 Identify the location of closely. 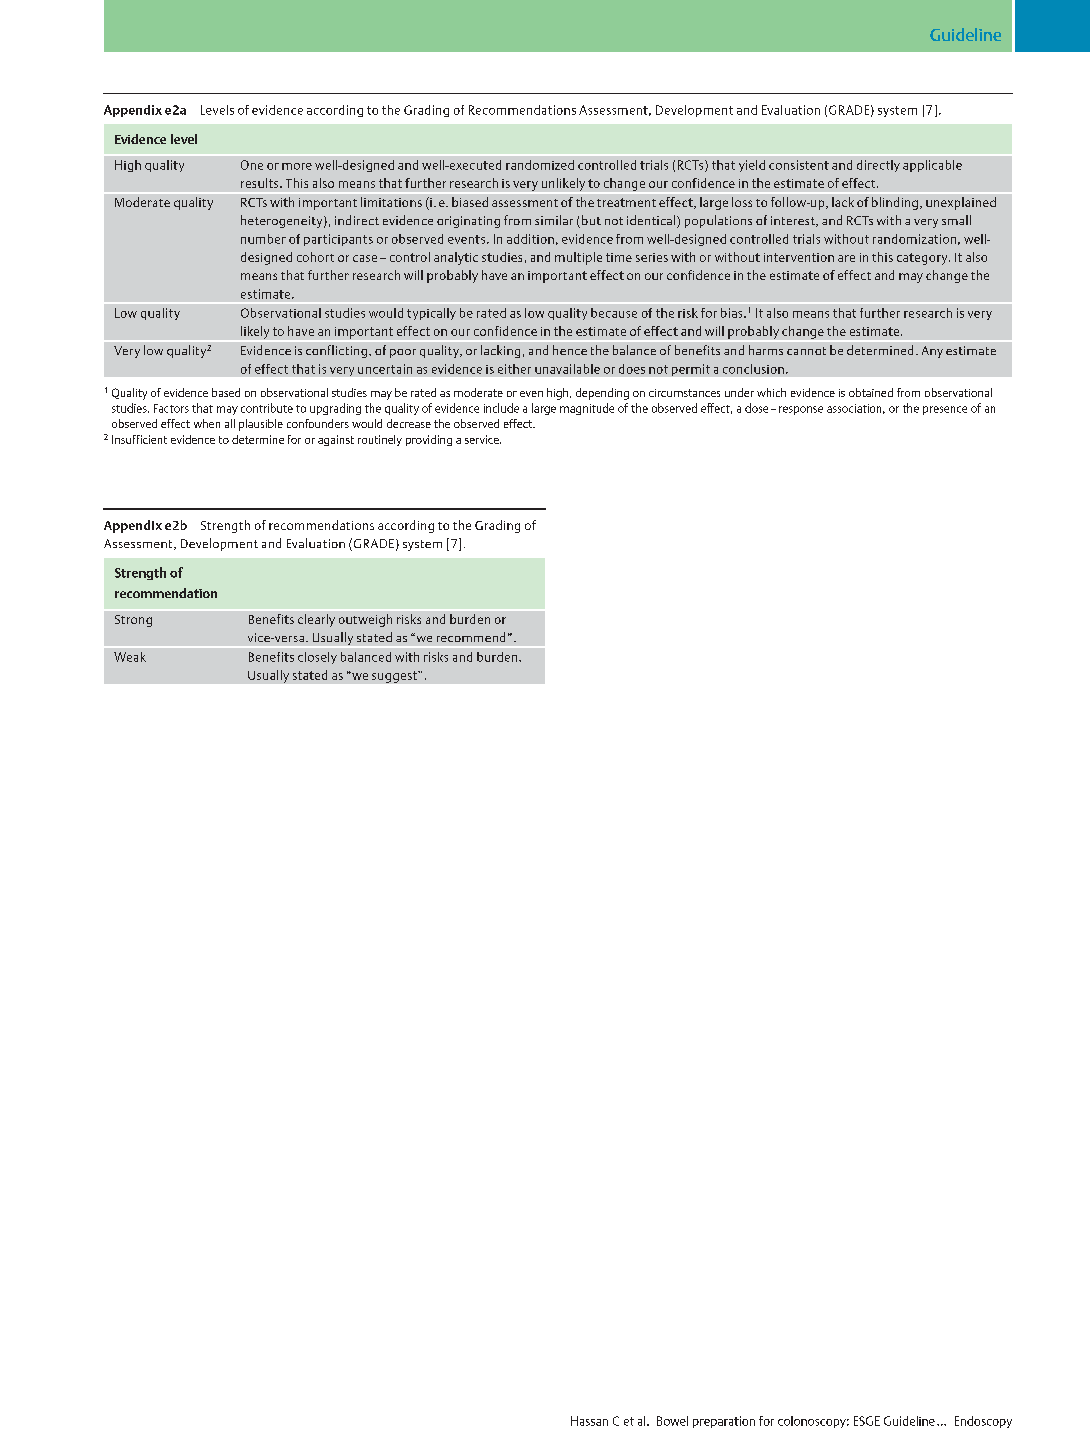
(317, 658).
